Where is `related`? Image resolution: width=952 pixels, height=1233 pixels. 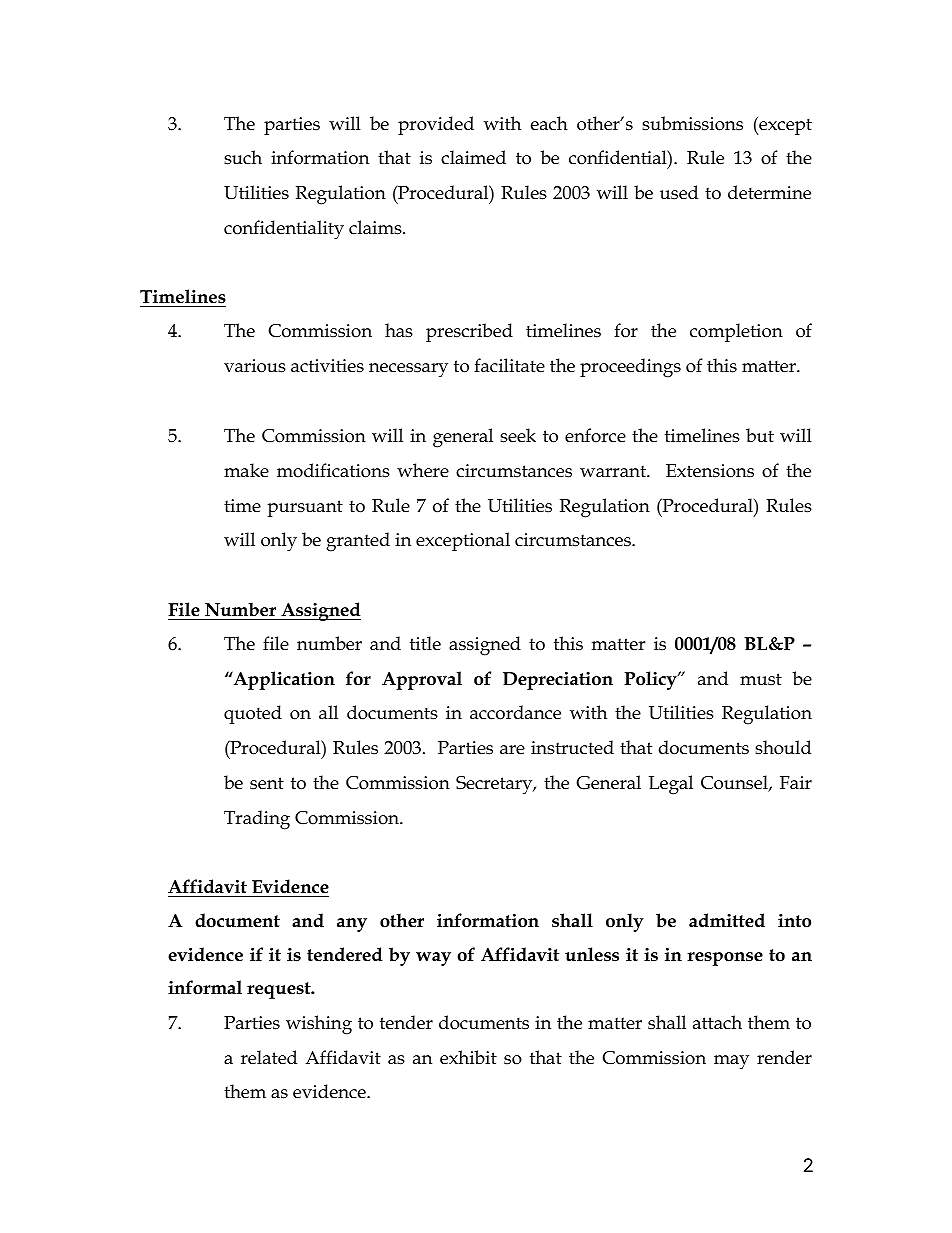
related is located at coordinates (269, 1057).
